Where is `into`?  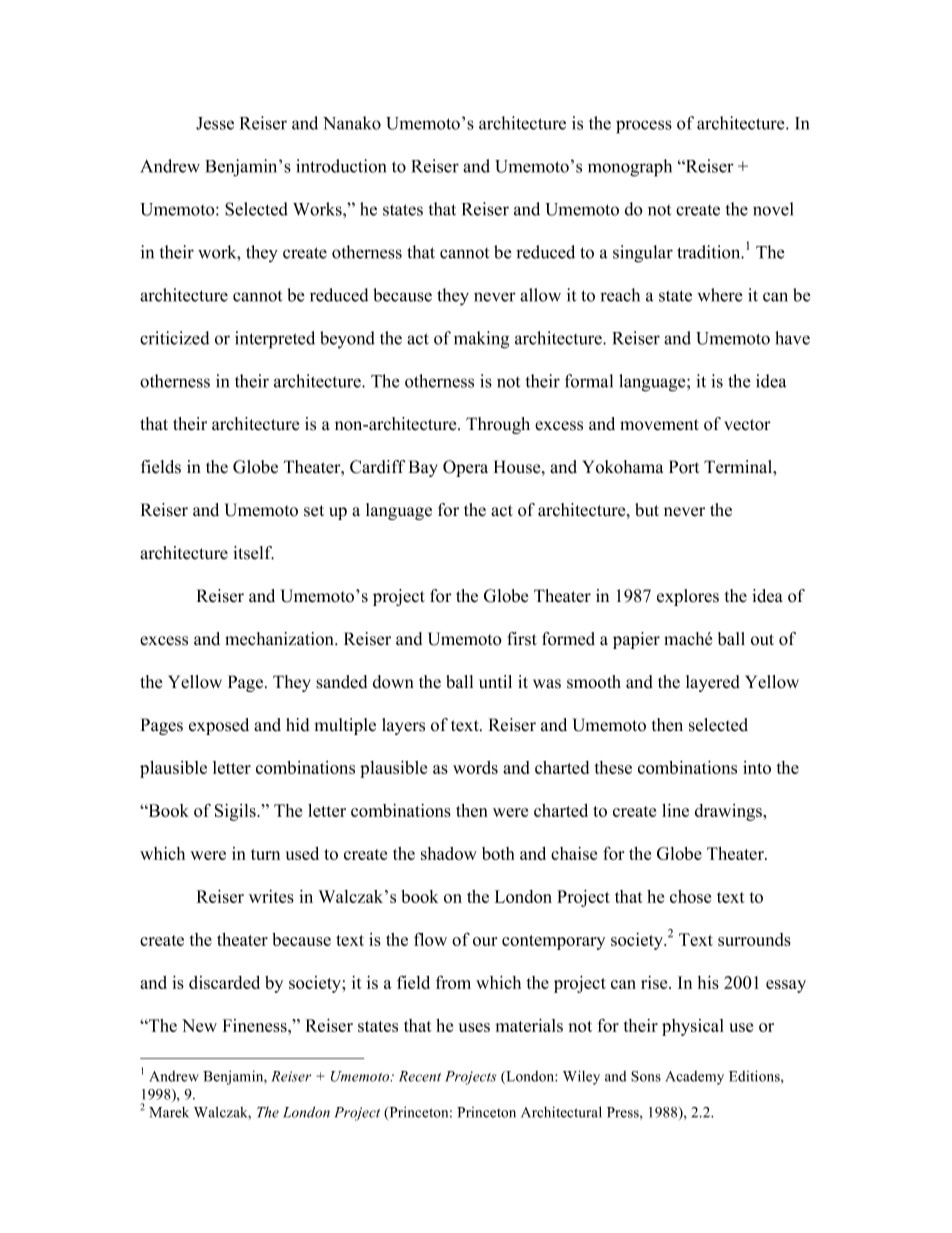
into is located at coordinates (757, 767).
